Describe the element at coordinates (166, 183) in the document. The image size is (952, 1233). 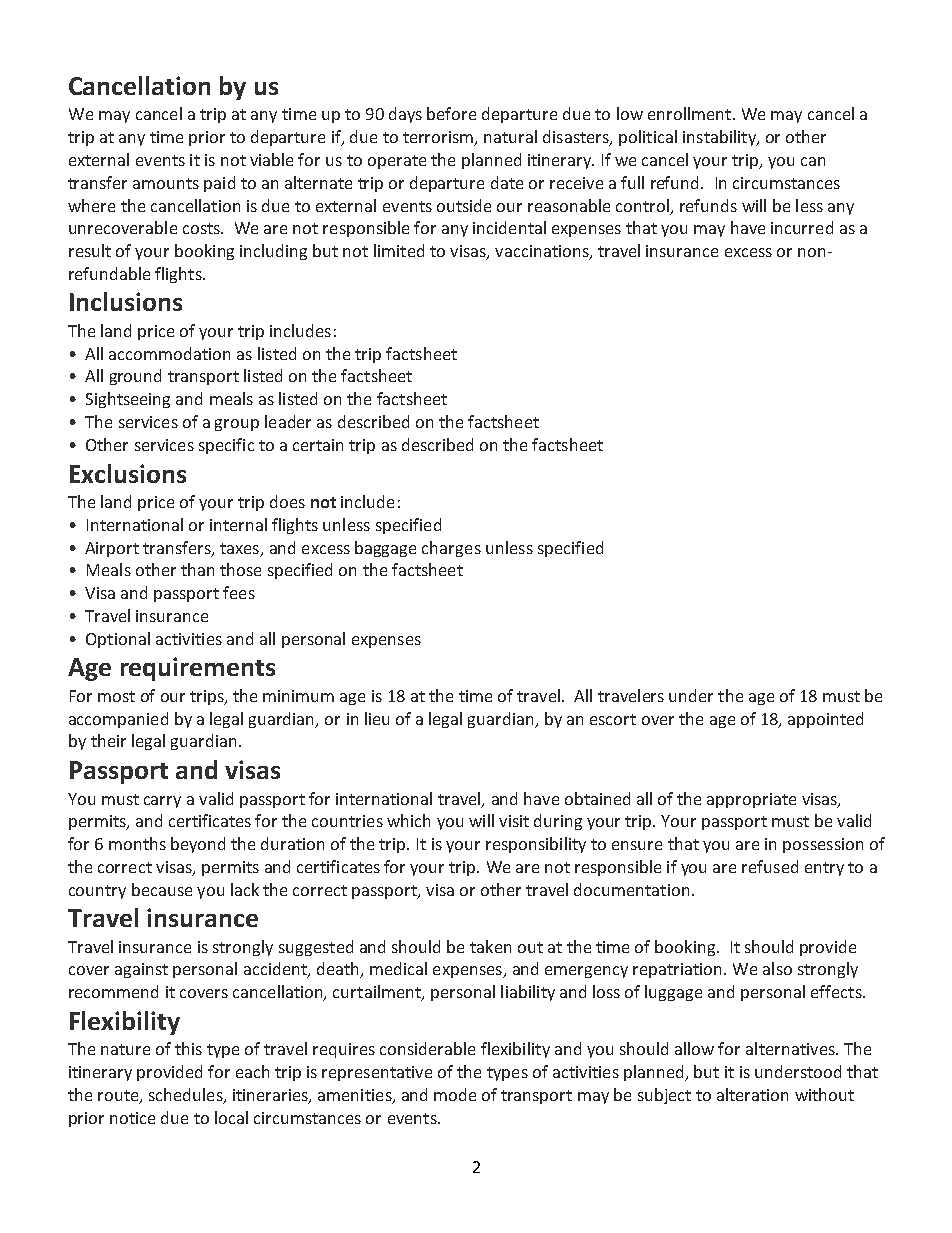
I see `amounts` at that location.
